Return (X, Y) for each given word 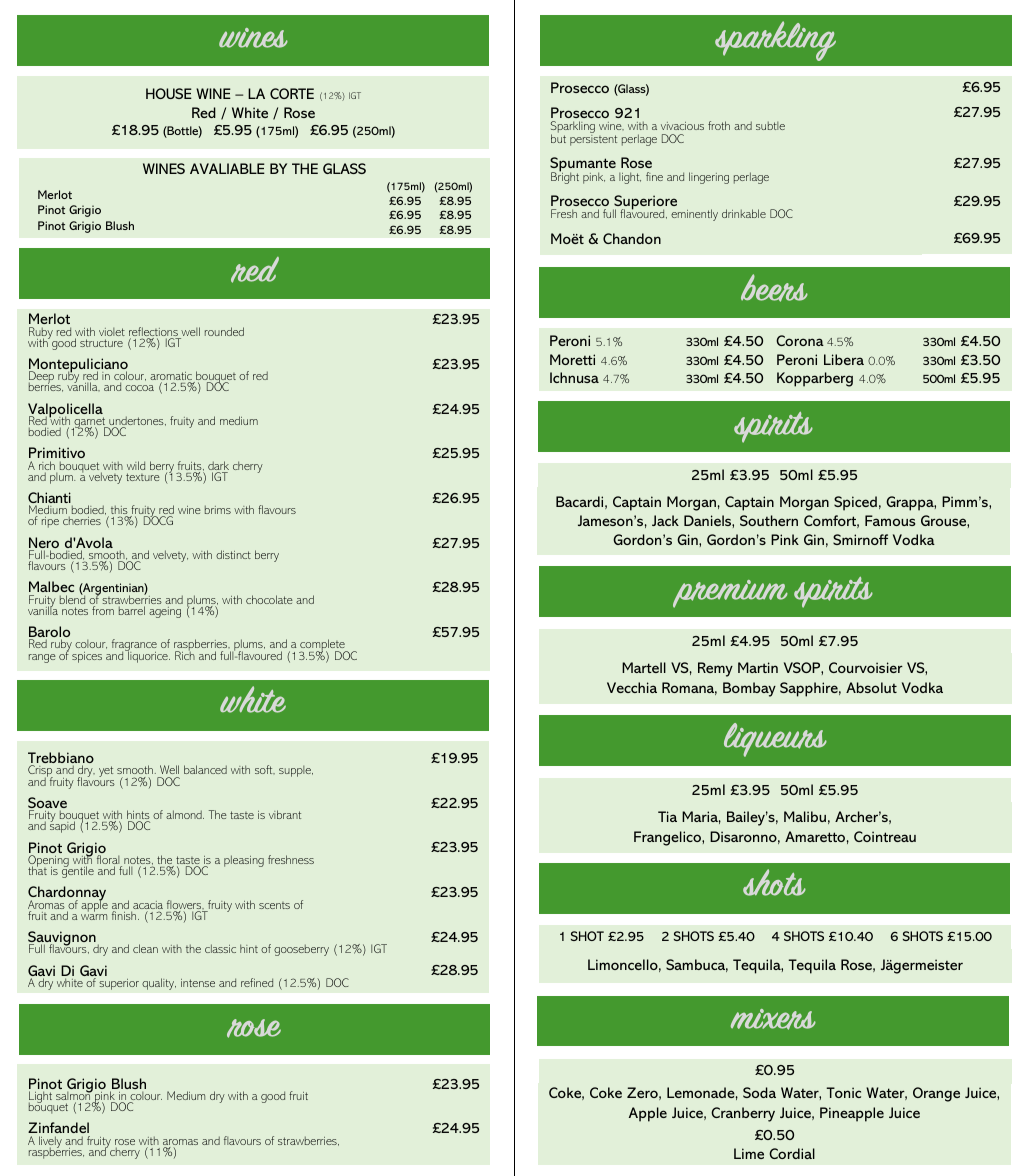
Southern (769, 520)
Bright (565, 177)
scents (274, 905)
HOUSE (169, 93)
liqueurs (775, 740)
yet (106, 771)
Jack (665, 520)
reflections (154, 333)
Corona (800, 340)
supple (296, 771)
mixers (773, 1019)
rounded (224, 331)
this (118, 511)
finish (125, 915)
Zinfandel (59, 1129)
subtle (770, 125)
